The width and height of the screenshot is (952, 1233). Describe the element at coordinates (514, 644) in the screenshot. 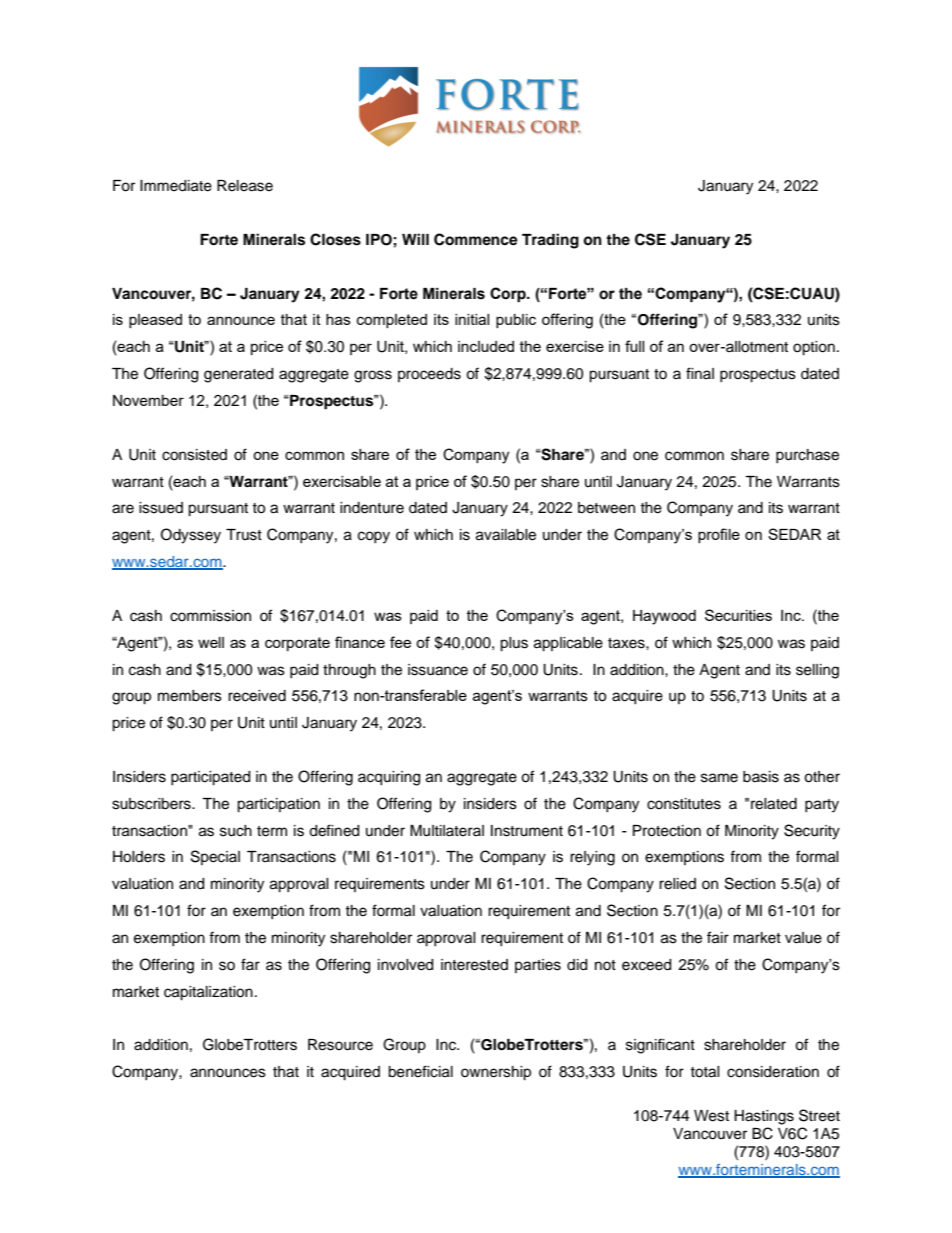

I see `plus` at that location.
